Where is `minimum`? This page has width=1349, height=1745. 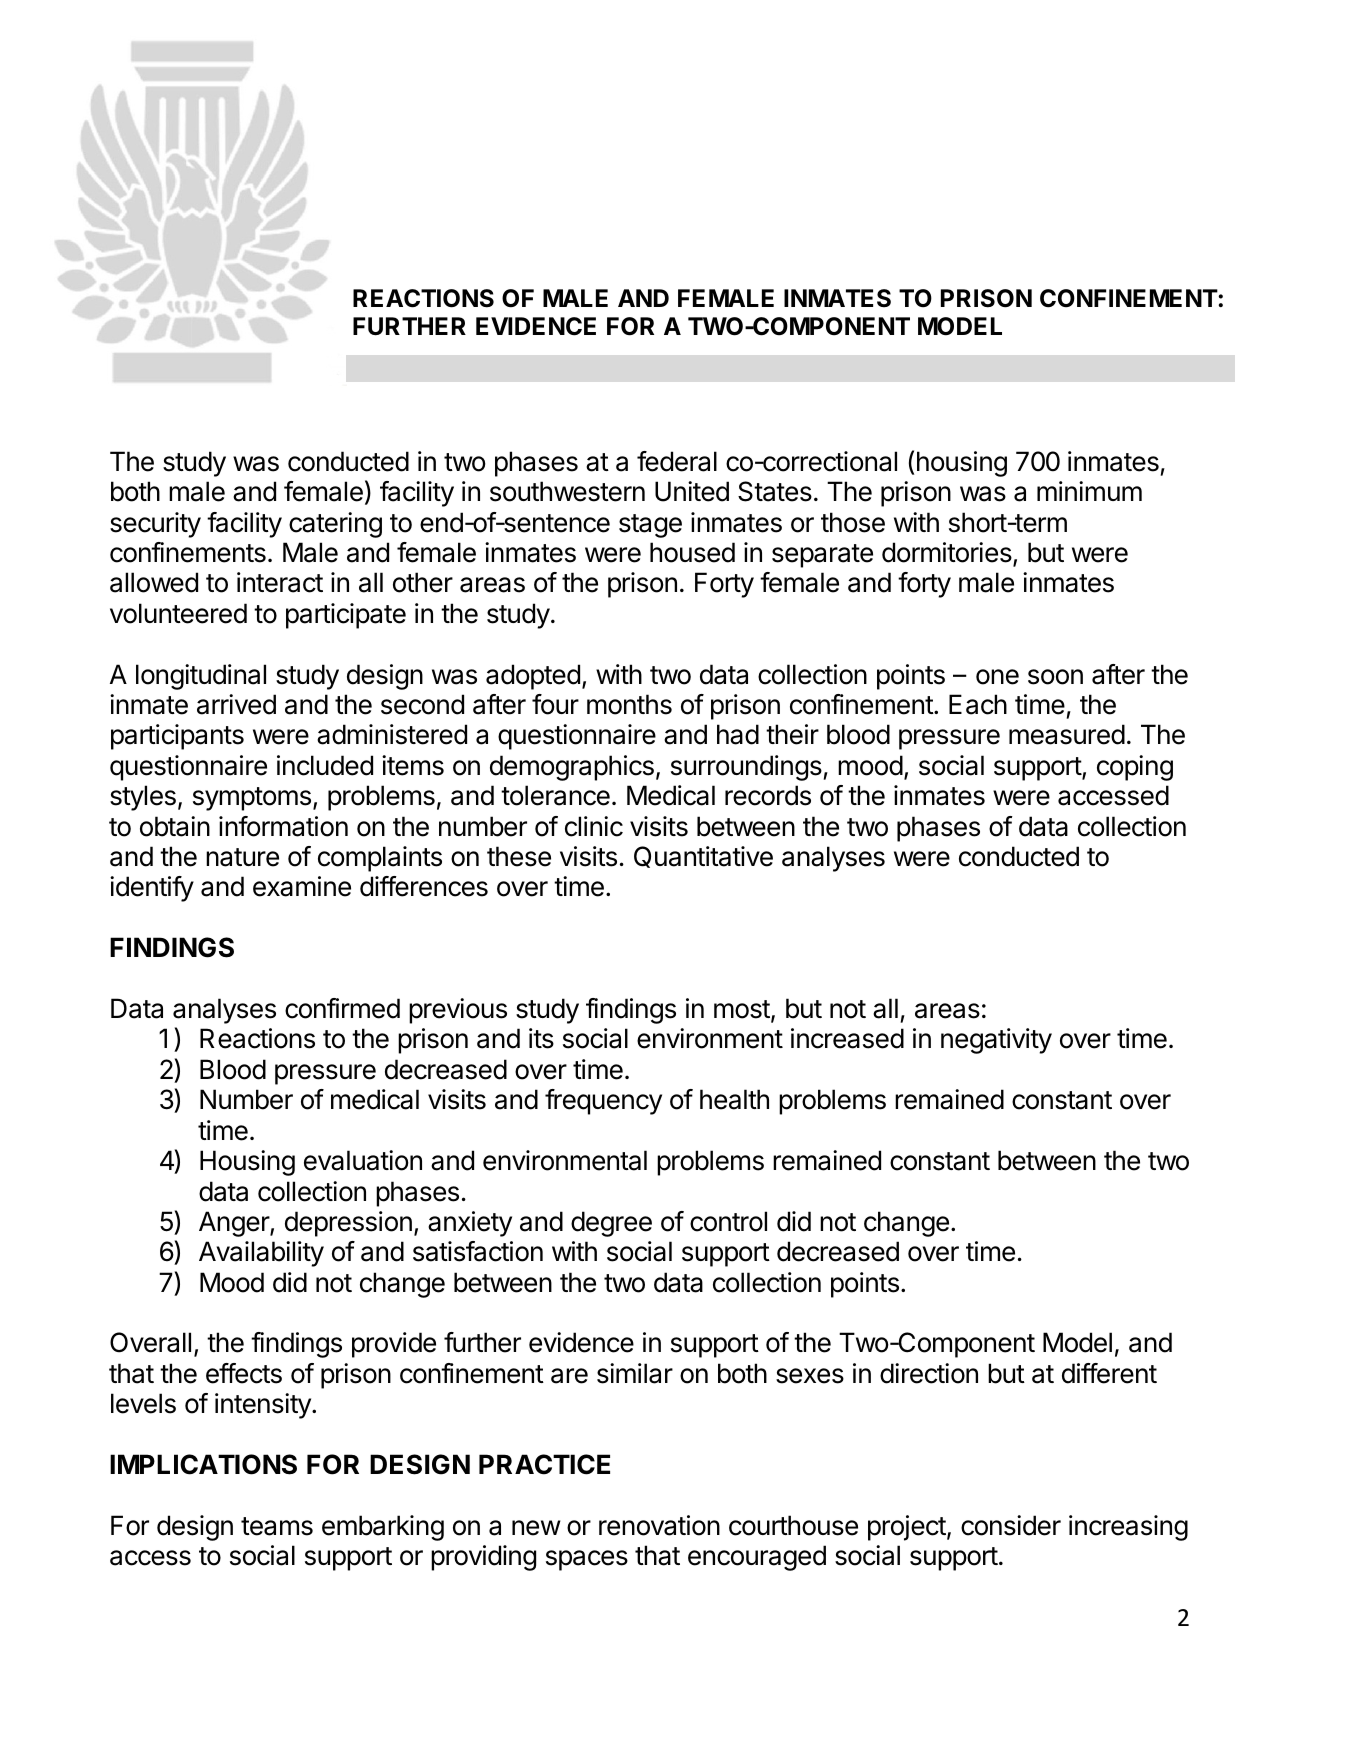 minimum is located at coordinates (1089, 491).
